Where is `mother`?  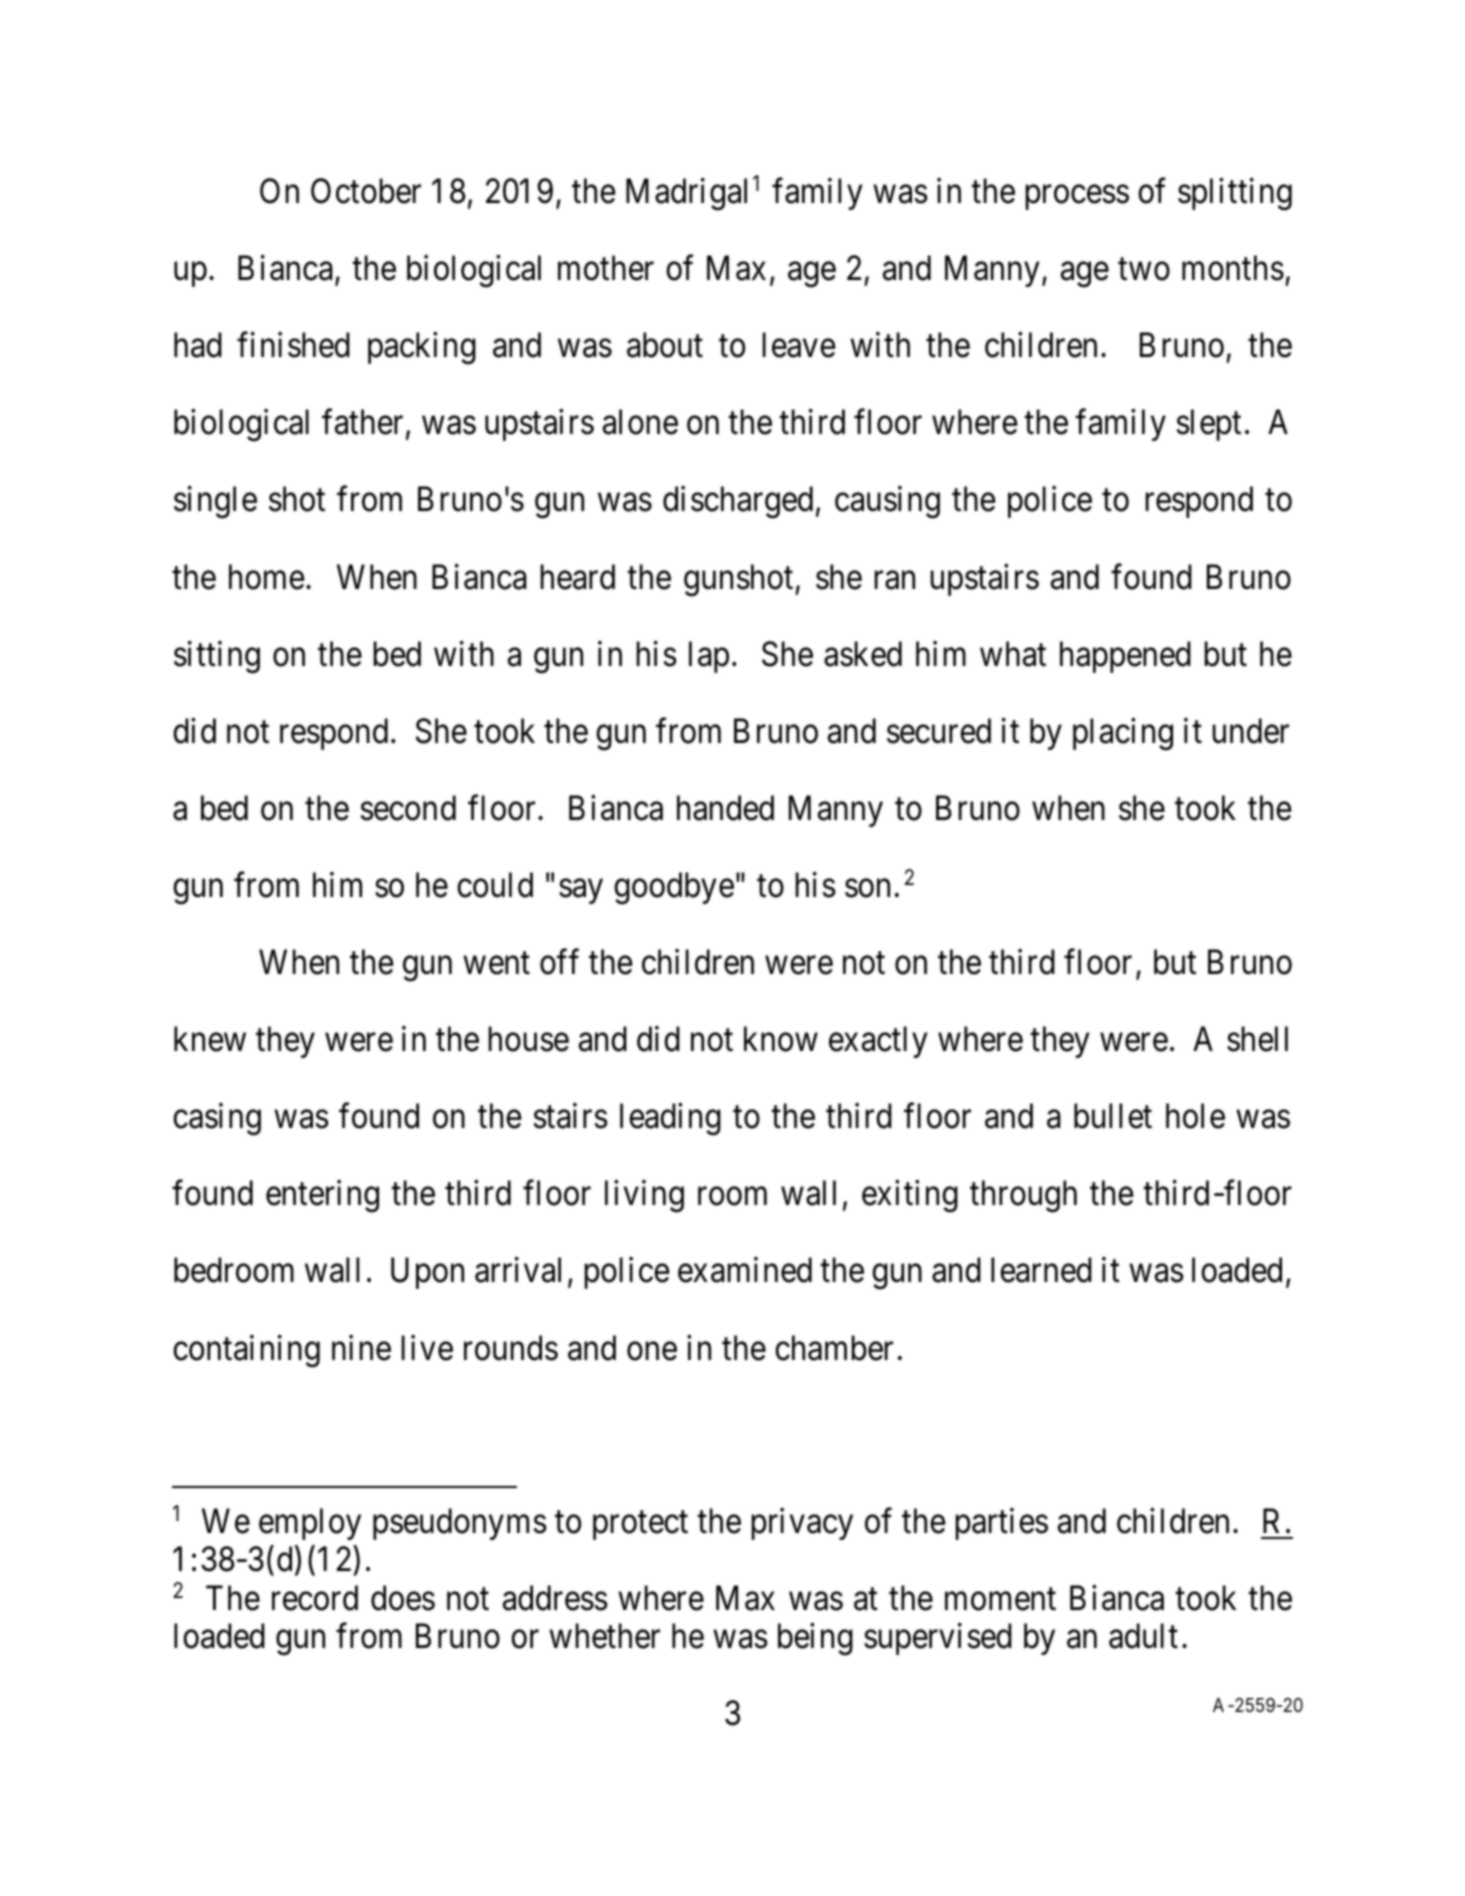 mother is located at coordinates (606, 268).
